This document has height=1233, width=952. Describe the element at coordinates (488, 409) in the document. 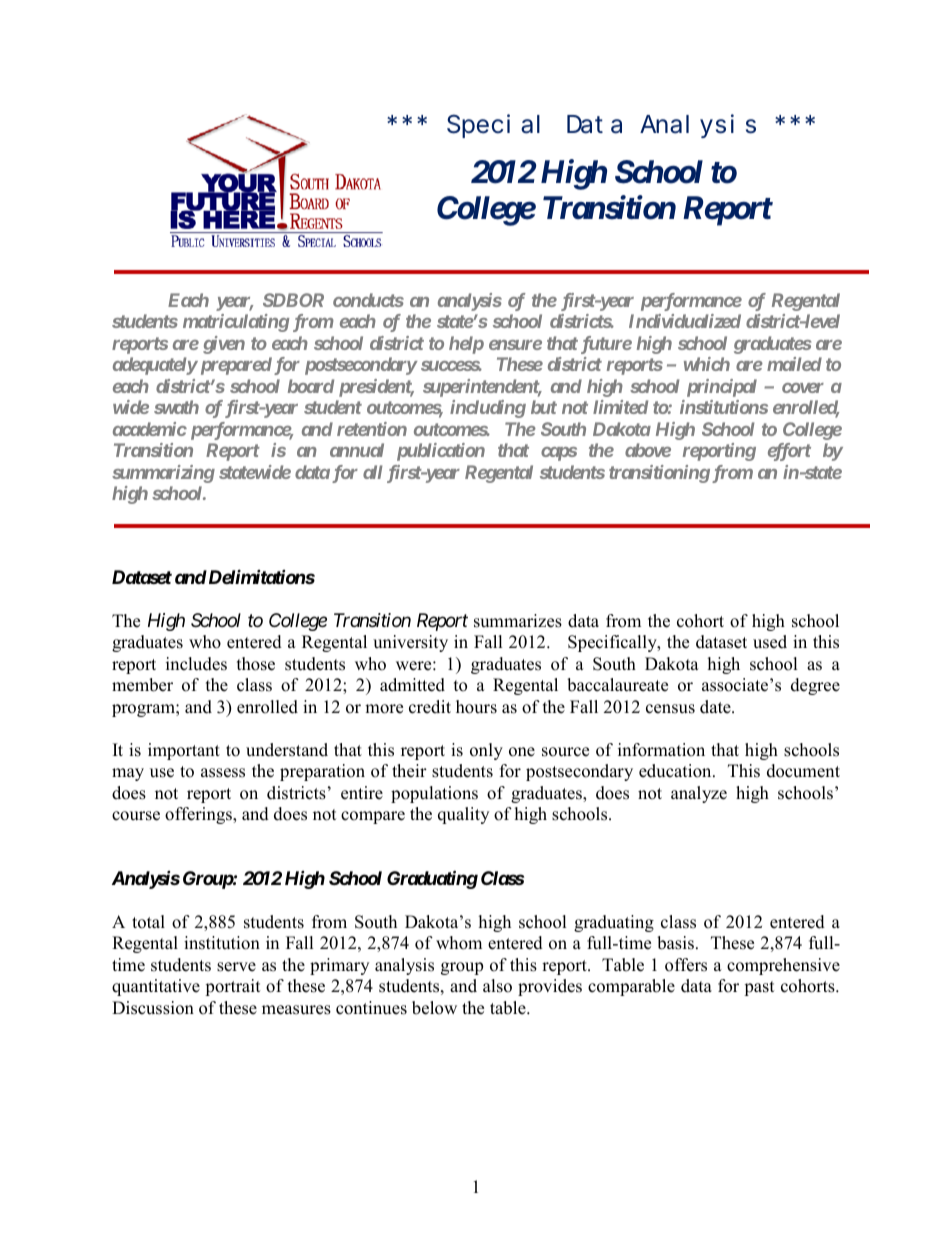

I see `including` at that location.
